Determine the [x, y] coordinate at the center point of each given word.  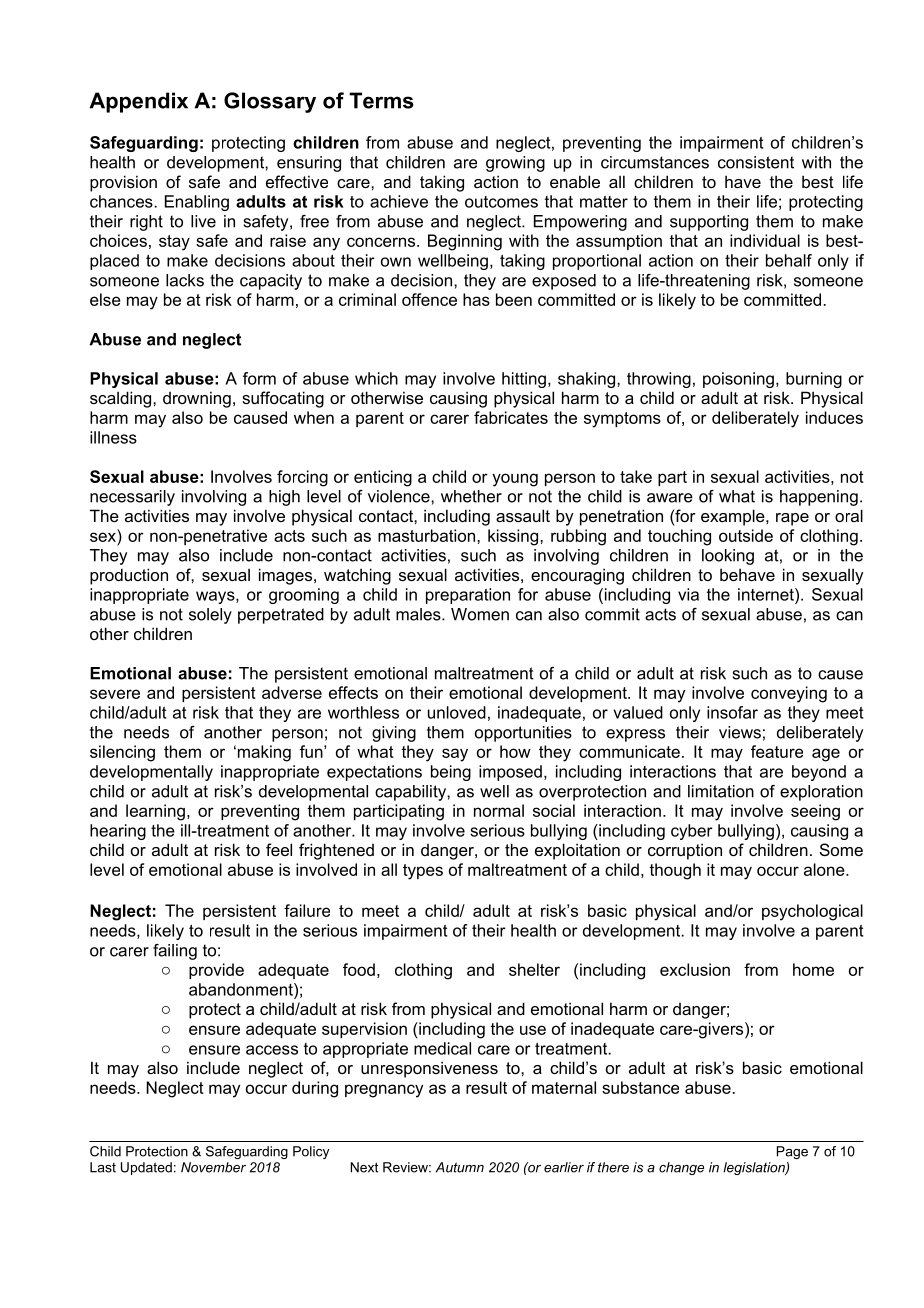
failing [175, 952]
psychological [812, 912]
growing [515, 164]
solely [210, 616]
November [213, 1167]
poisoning [738, 380]
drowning [197, 399]
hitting [524, 380]
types [423, 872]
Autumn [460, 1167]
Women [480, 614]
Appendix [138, 102]
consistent [756, 162]
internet [767, 594]
